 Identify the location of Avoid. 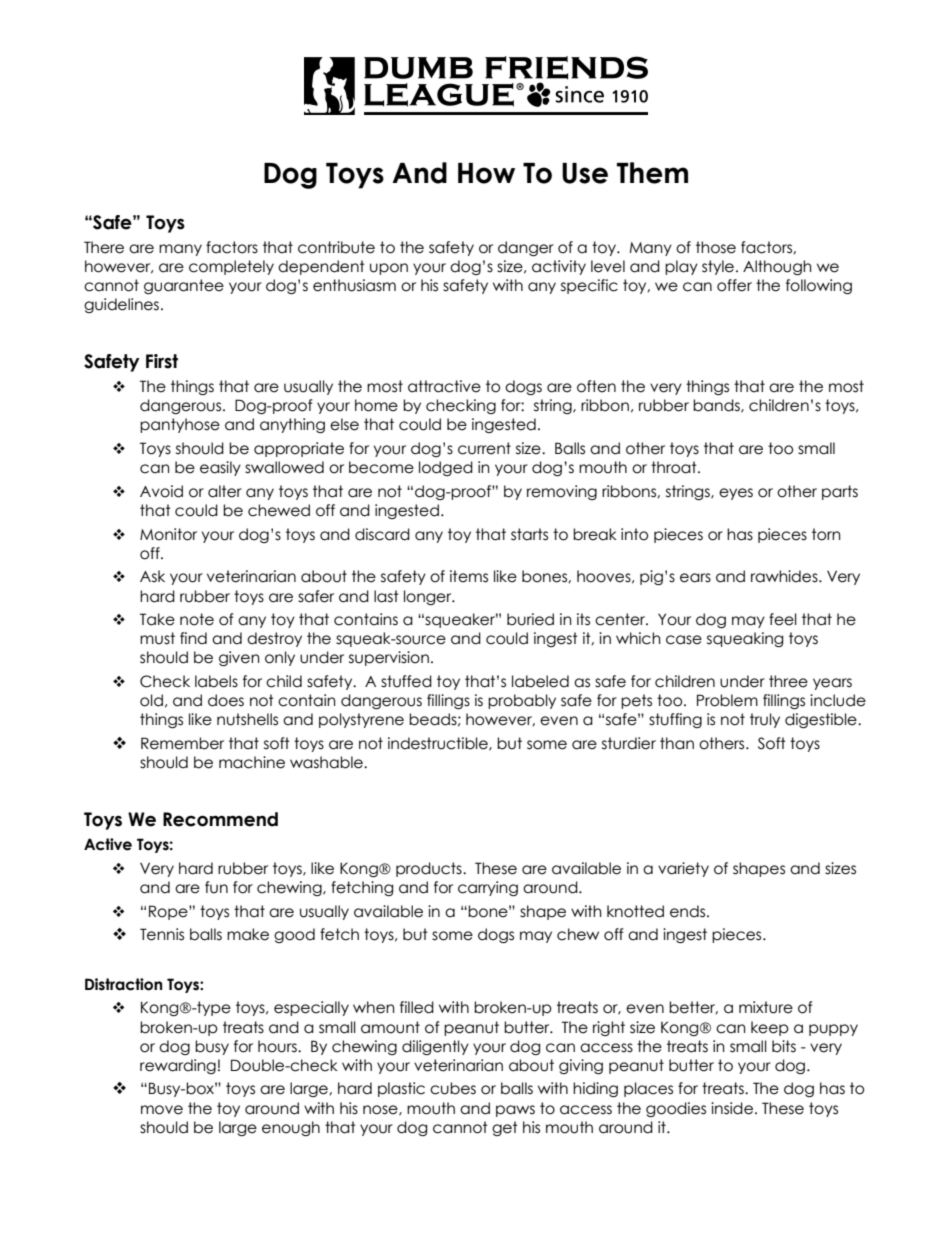
(161, 491).
